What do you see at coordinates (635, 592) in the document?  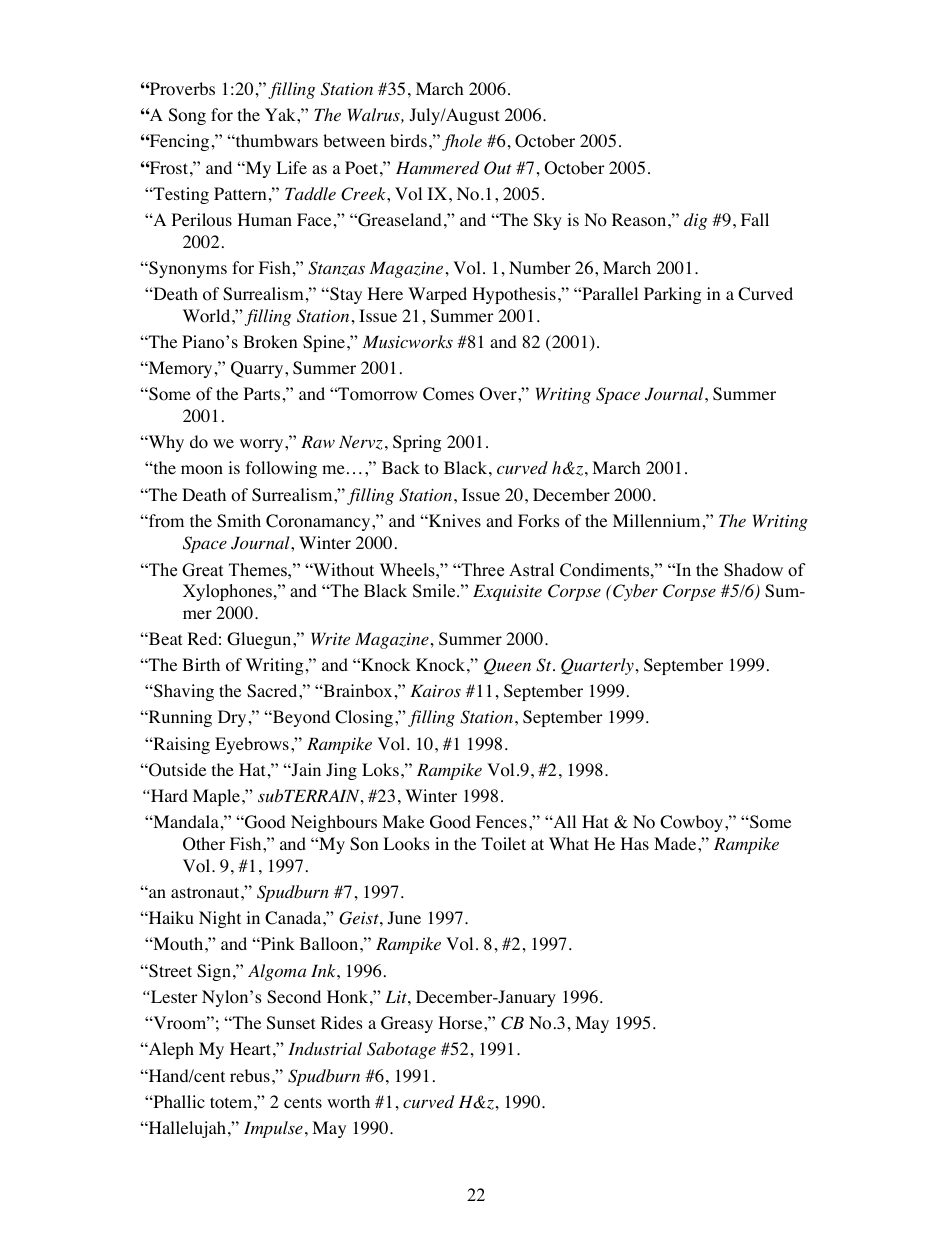 I see `Cyber` at bounding box center [635, 592].
